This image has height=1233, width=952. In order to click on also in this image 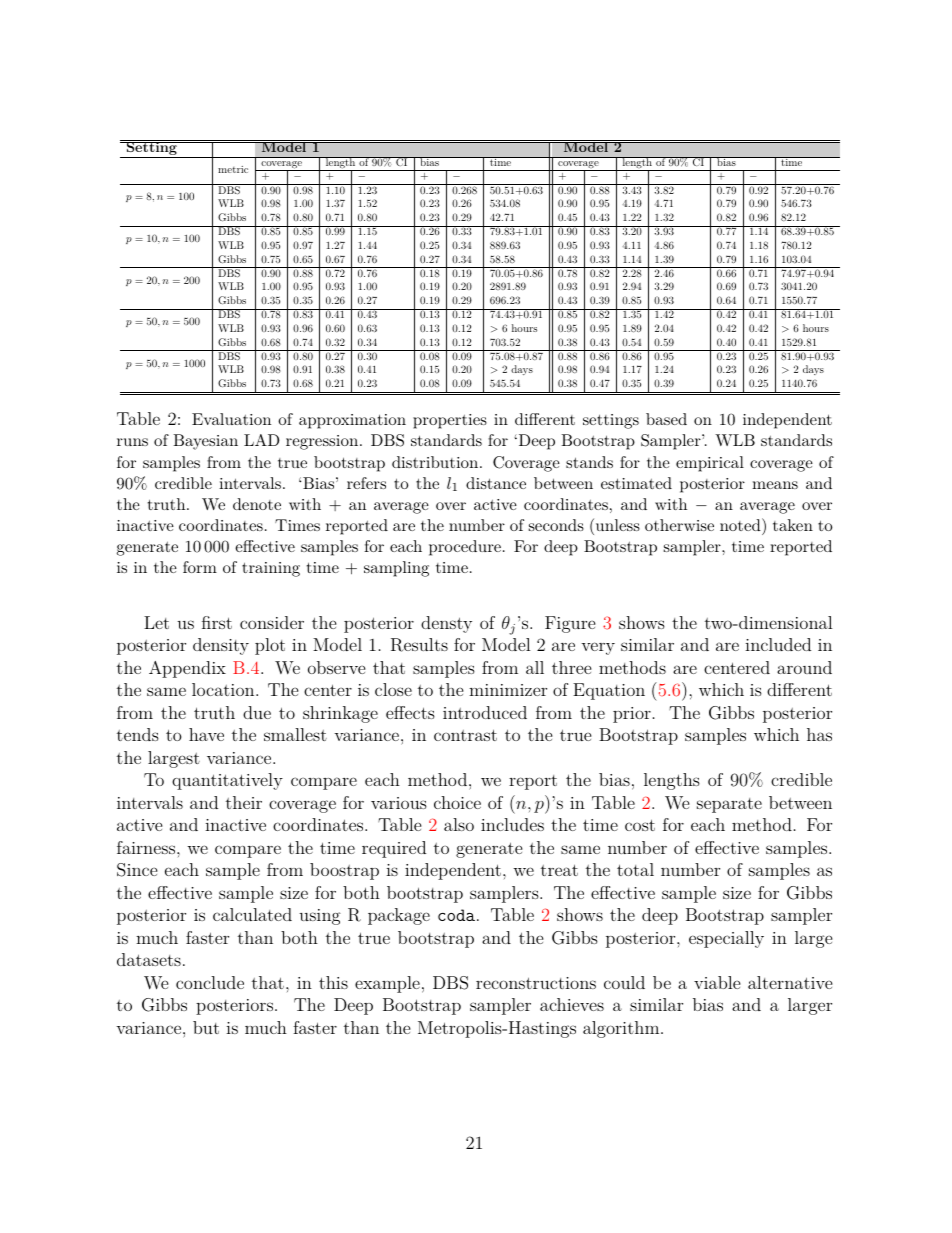, I will do `click(459, 824)`.
